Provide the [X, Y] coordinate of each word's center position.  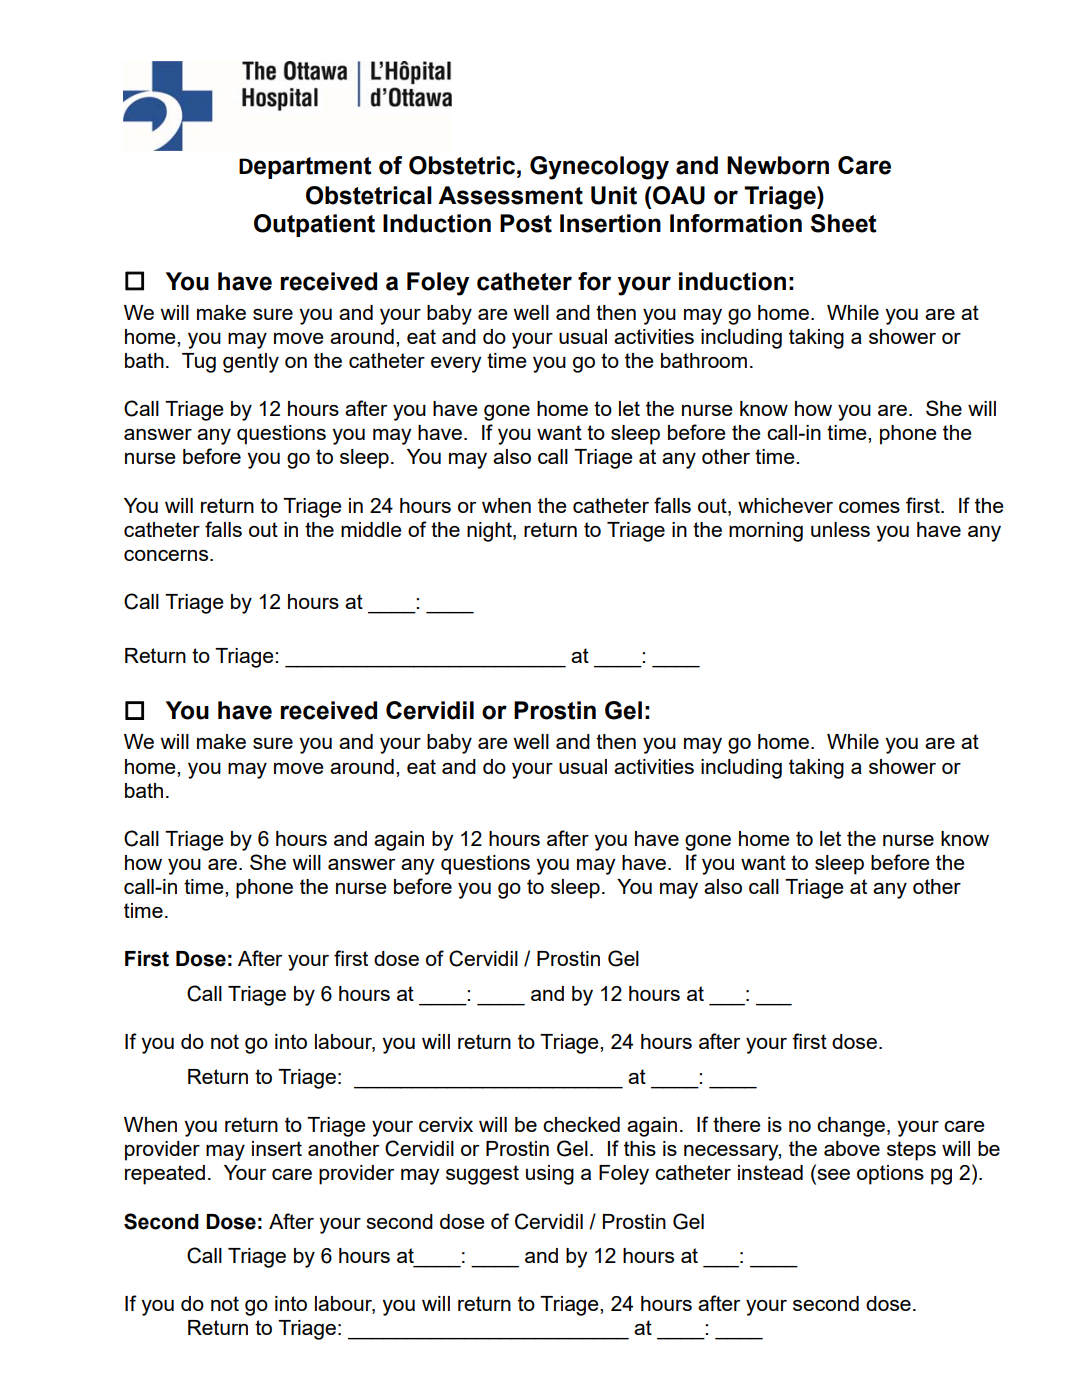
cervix [446, 1124]
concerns [167, 555]
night [490, 532]
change [852, 1127]
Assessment [510, 195]
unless [840, 529]
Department [305, 168]
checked [581, 1124]
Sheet [844, 223]
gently [251, 363]
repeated [165, 1175]
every [456, 365]
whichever [785, 505]
